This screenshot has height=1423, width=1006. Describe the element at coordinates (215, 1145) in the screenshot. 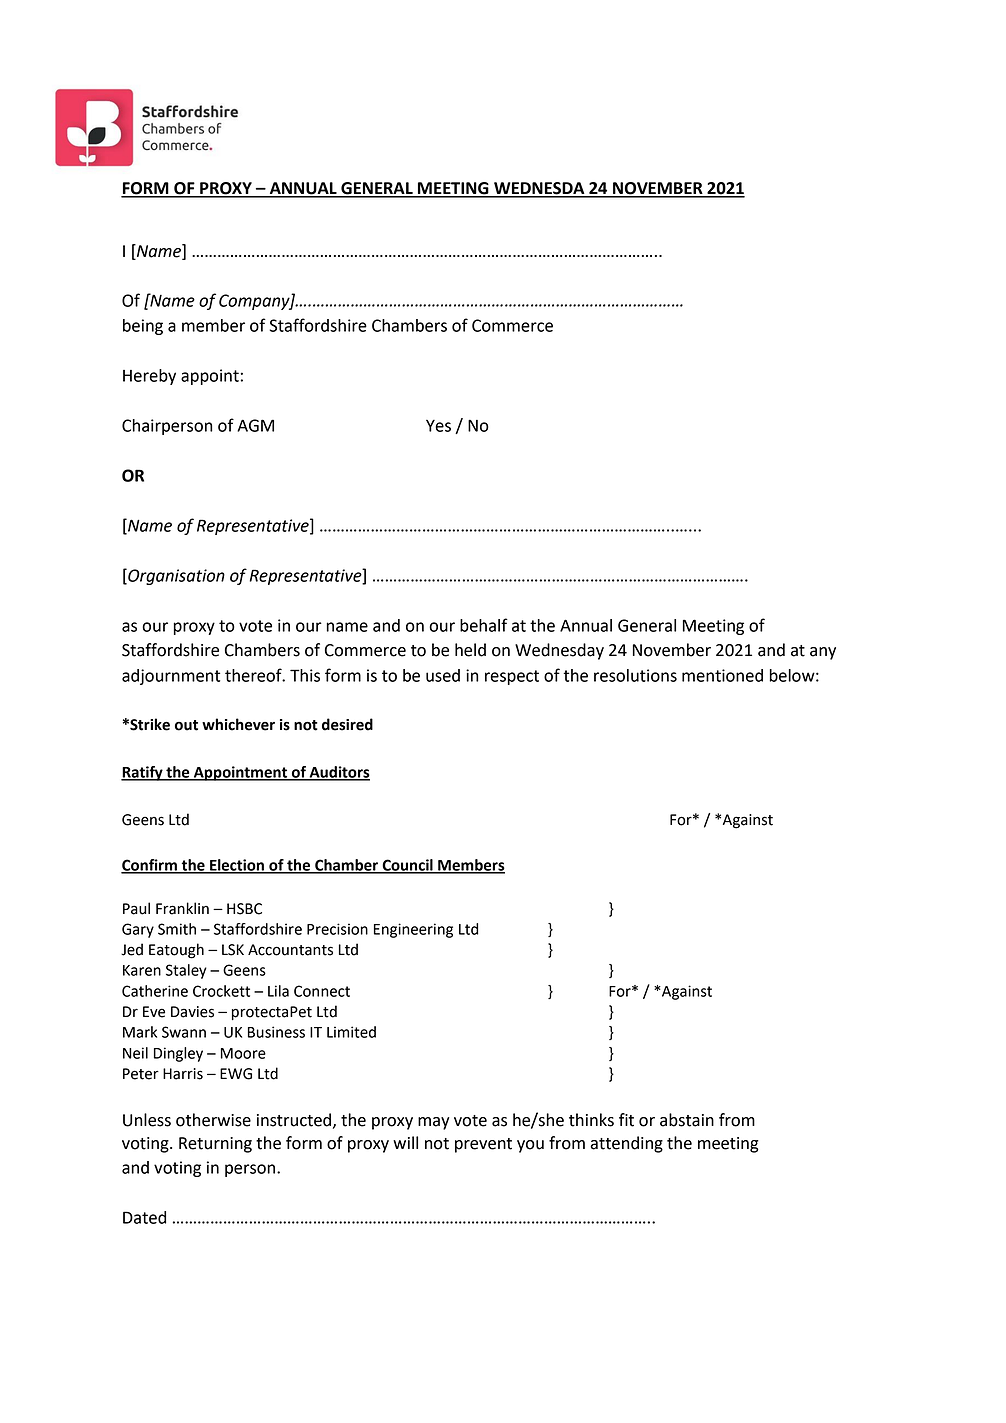

I see `Returning` at that location.
